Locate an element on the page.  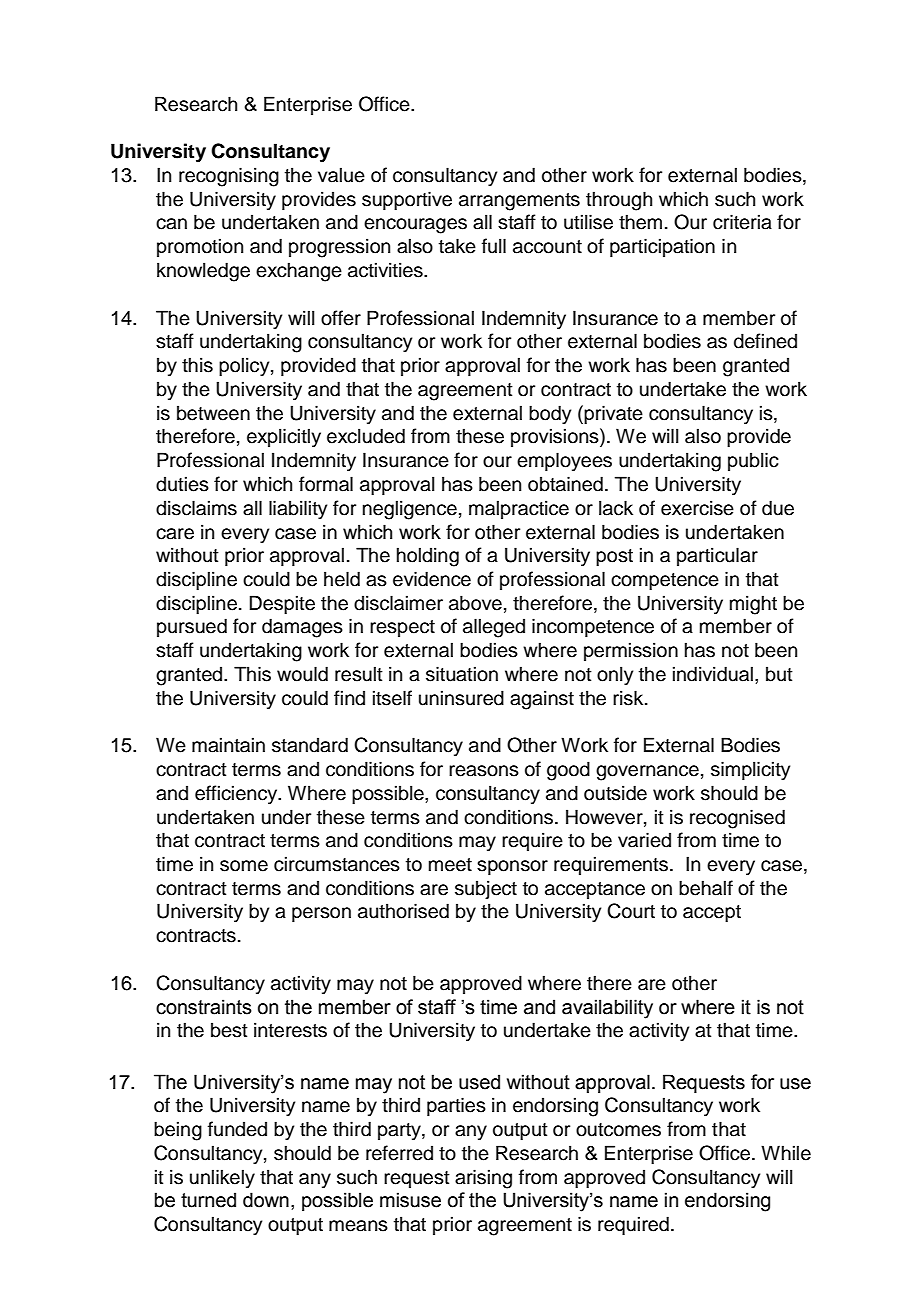
malpractice is located at coordinates (519, 509).
